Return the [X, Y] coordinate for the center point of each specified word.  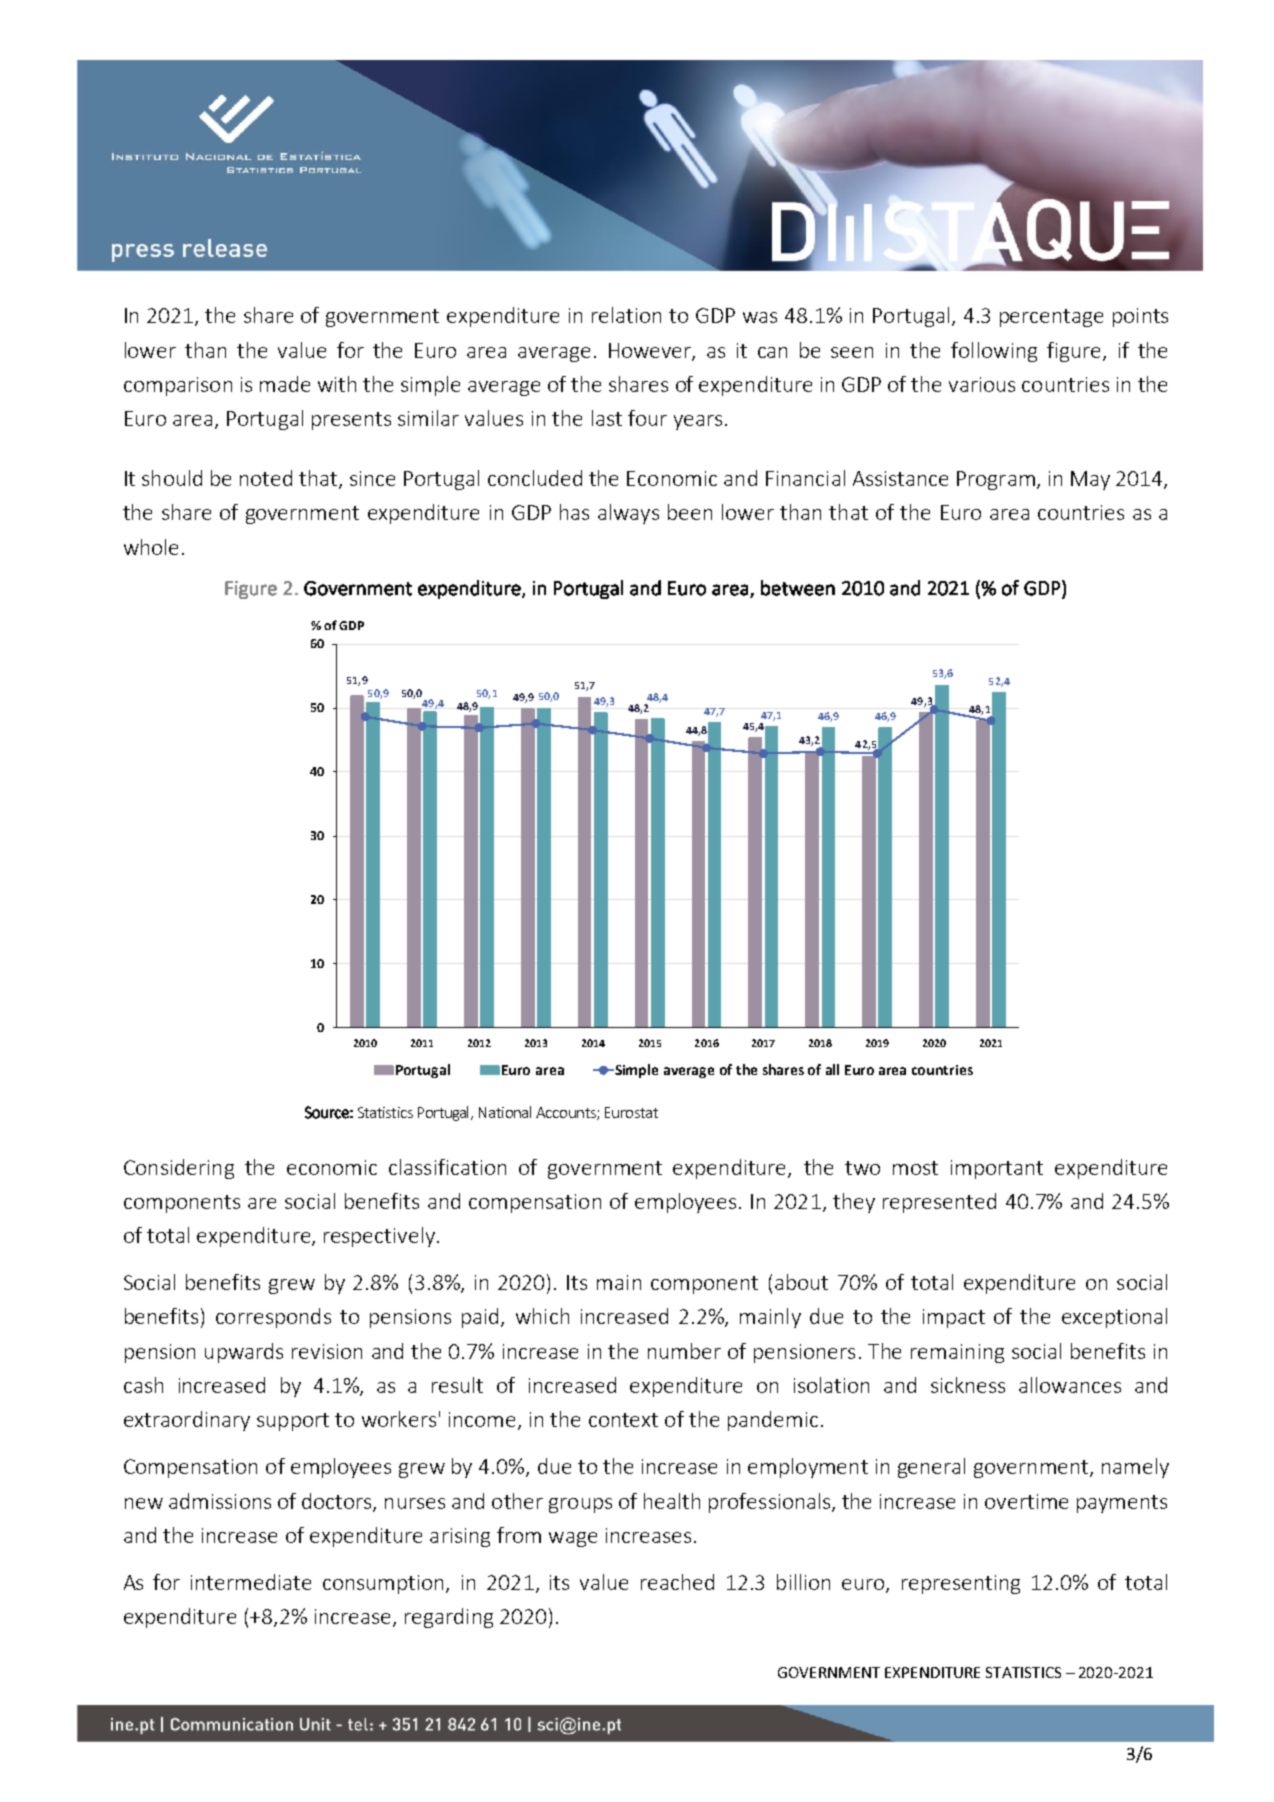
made [285, 384]
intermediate [251, 1582]
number [684, 1351]
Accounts [567, 1113]
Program [996, 480]
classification [447, 1167]
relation [626, 315]
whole [151, 547]
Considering [179, 1169]
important [997, 1169]
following [994, 352]
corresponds [273, 1318]
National [505, 1112]
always [628, 514]
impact [954, 1318]
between [798, 588]
